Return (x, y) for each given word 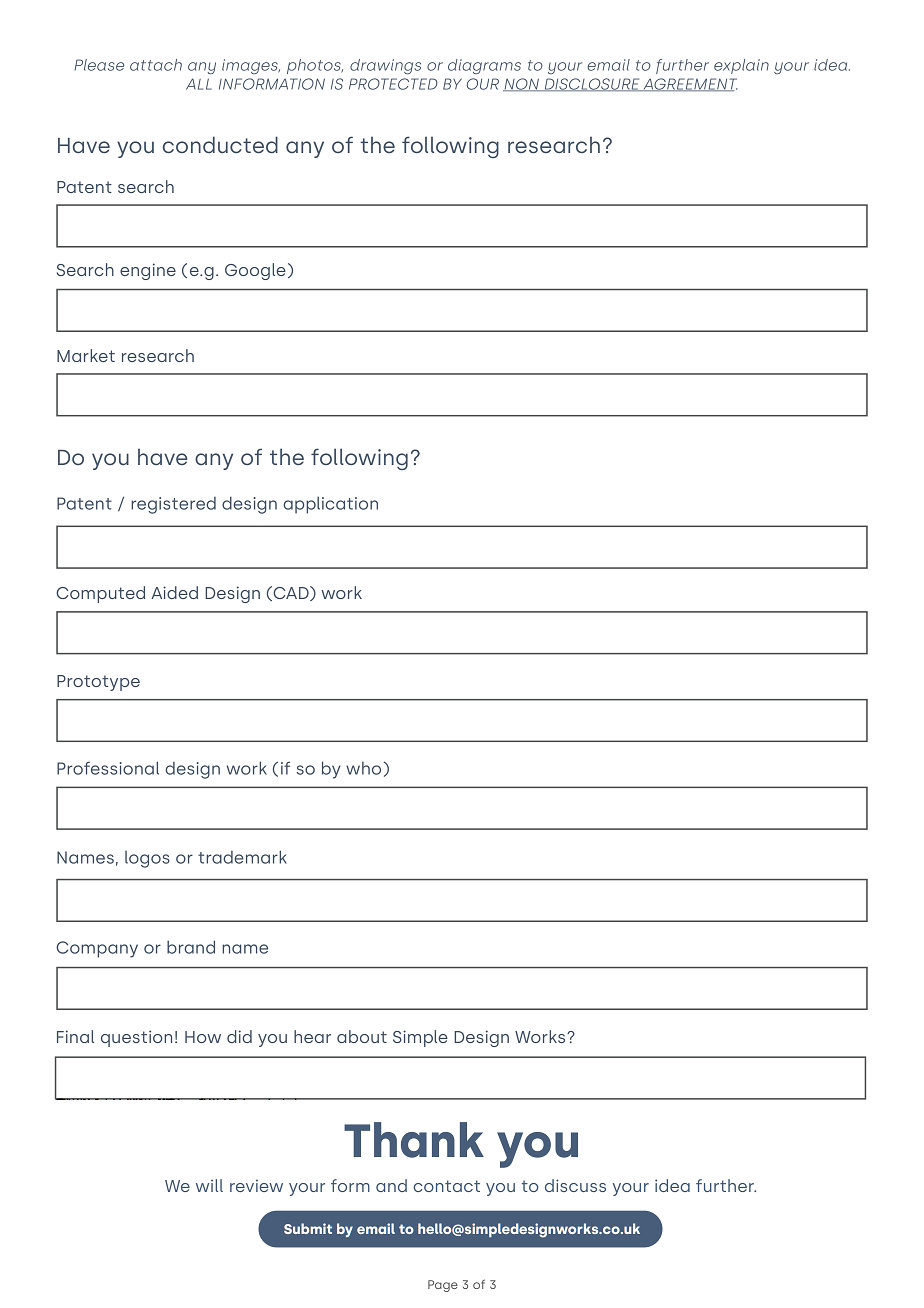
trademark (242, 857)
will (209, 1185)
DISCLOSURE (592, 84)
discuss (575, 1185)
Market (86, 355)
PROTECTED (393, 84)
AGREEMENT (689, 84)
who (363, 768)
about (362, 1036)
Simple (420, 1038)
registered (173, 505)
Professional (108, 768)
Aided (174, 592)
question (136, 1038)
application (330, 505)
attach (156, 65)
